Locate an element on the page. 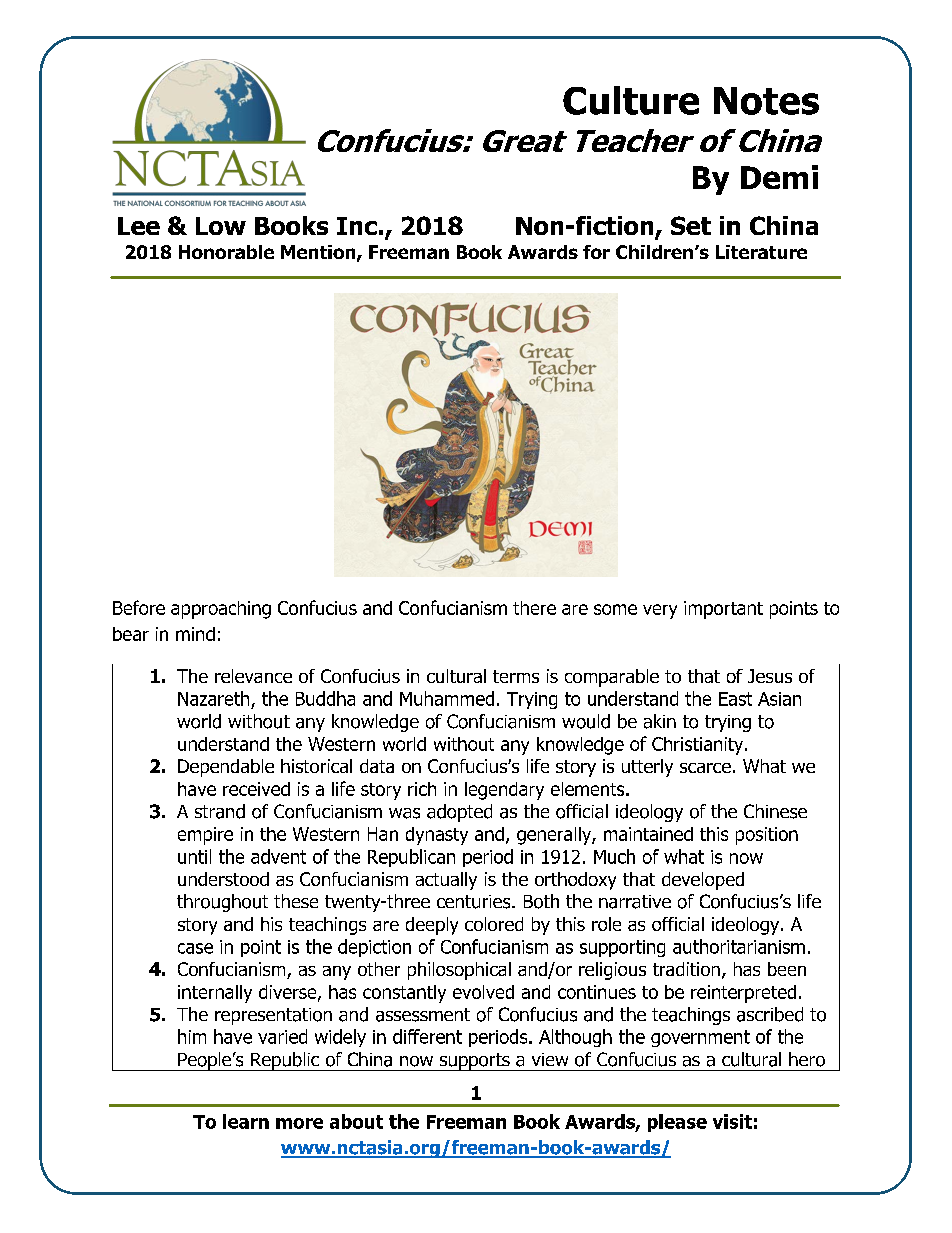  Notes is located at coordinates (766, 101).
